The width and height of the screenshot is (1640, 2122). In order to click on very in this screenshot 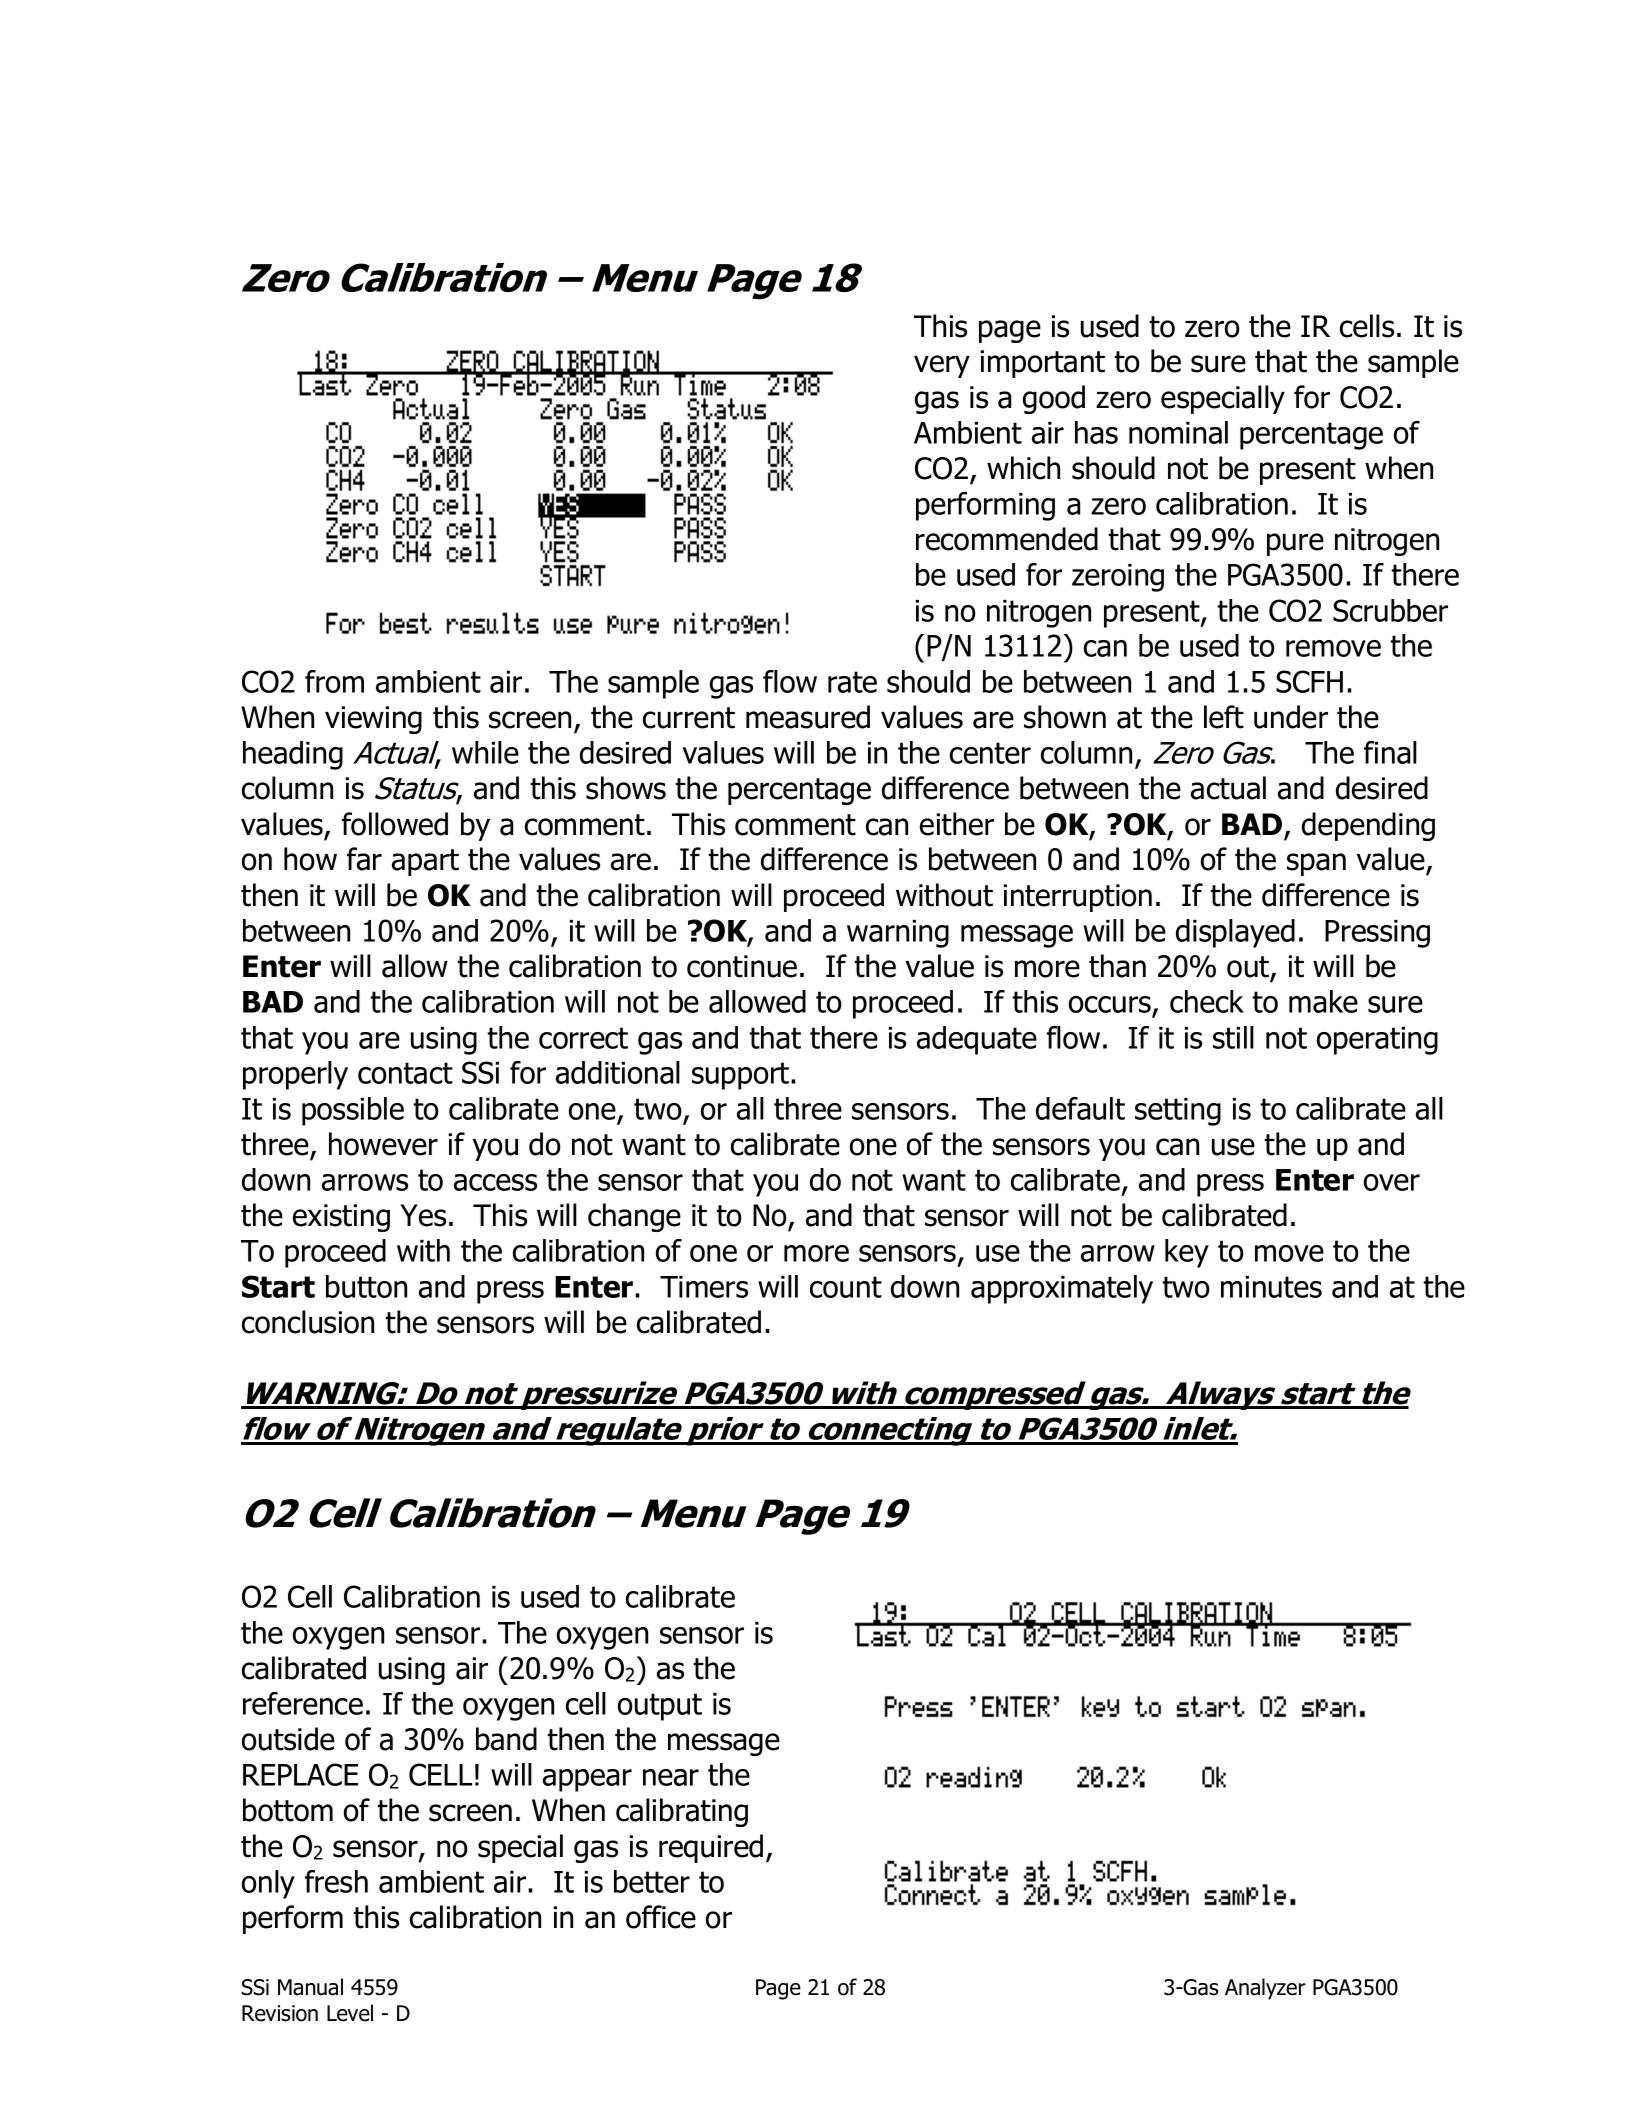, I will do `click(942, 366)`.
